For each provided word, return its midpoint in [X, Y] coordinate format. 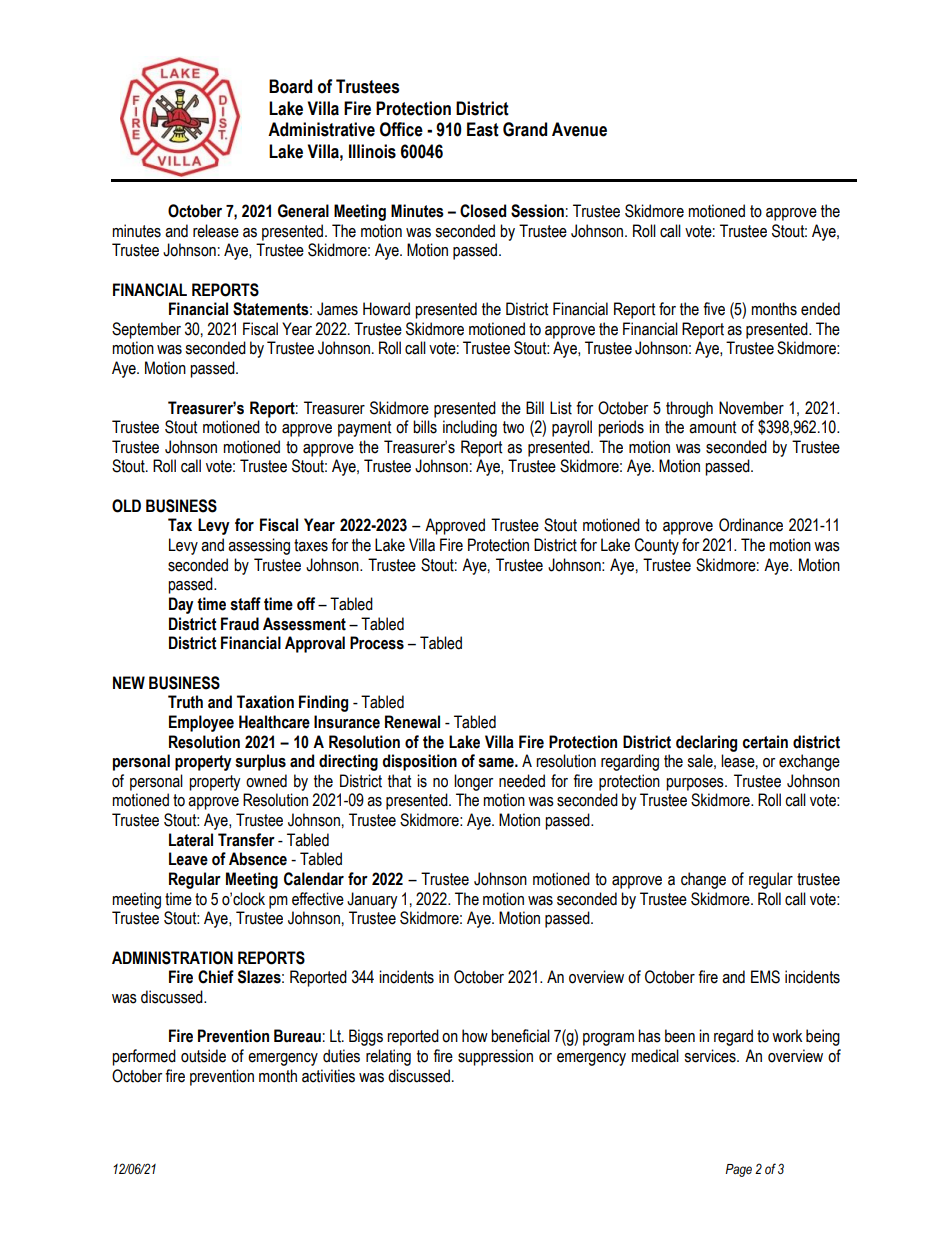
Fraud [240, 624]
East [483, 129]
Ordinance [751, 525]
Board [290, 86]
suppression [495, 1057]
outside [203, 1056]
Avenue [579, 129]
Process [377, 643]
